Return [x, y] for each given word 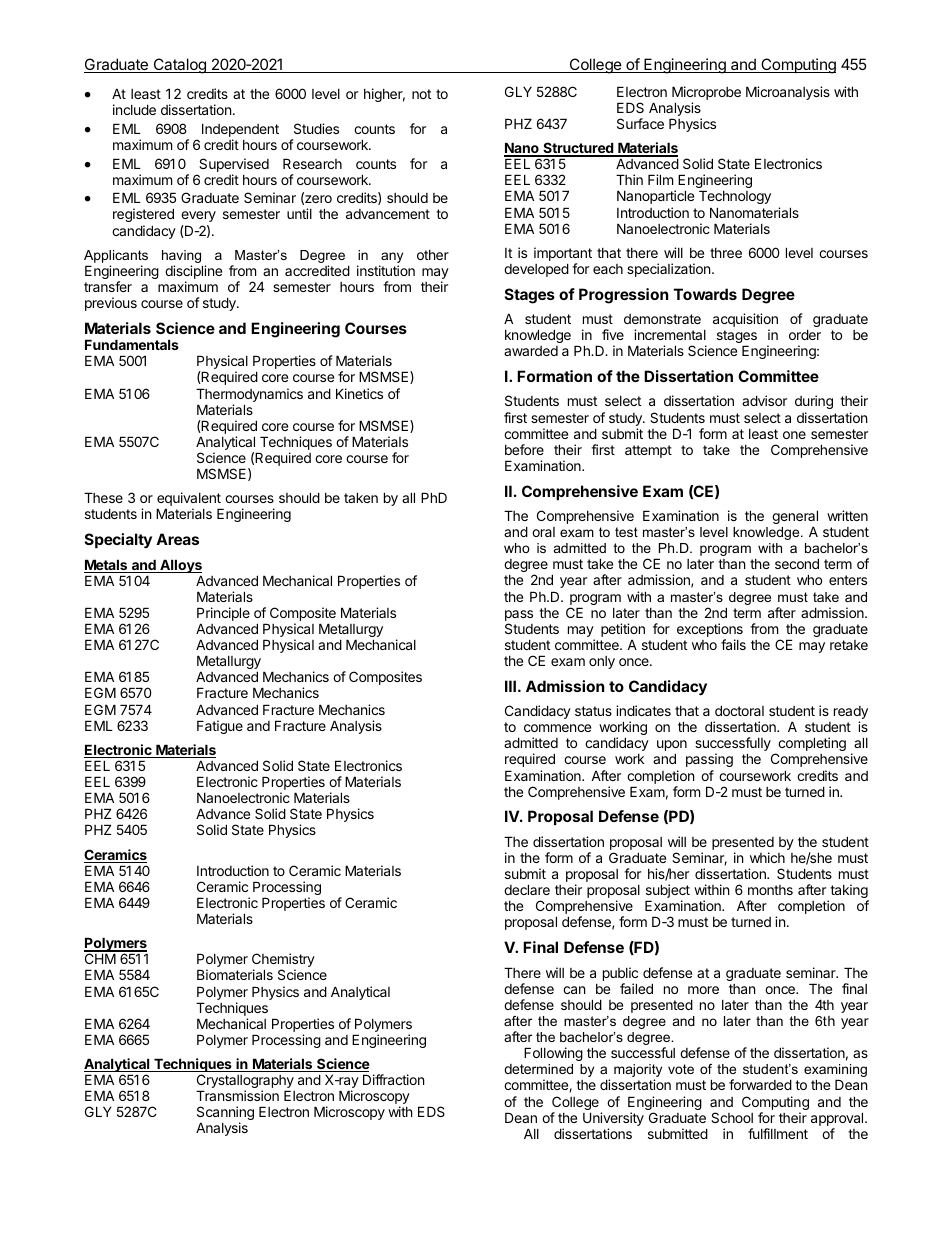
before [524, 449]
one [794, 435]
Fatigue [220, 727]
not [421, 94]
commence [557, 728]
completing [812, 744]
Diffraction [393, 1079]
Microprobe [706, 94]
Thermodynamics [249, 396]
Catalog [179, 66]
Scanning [225, 1114]
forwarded [760, 1084]
